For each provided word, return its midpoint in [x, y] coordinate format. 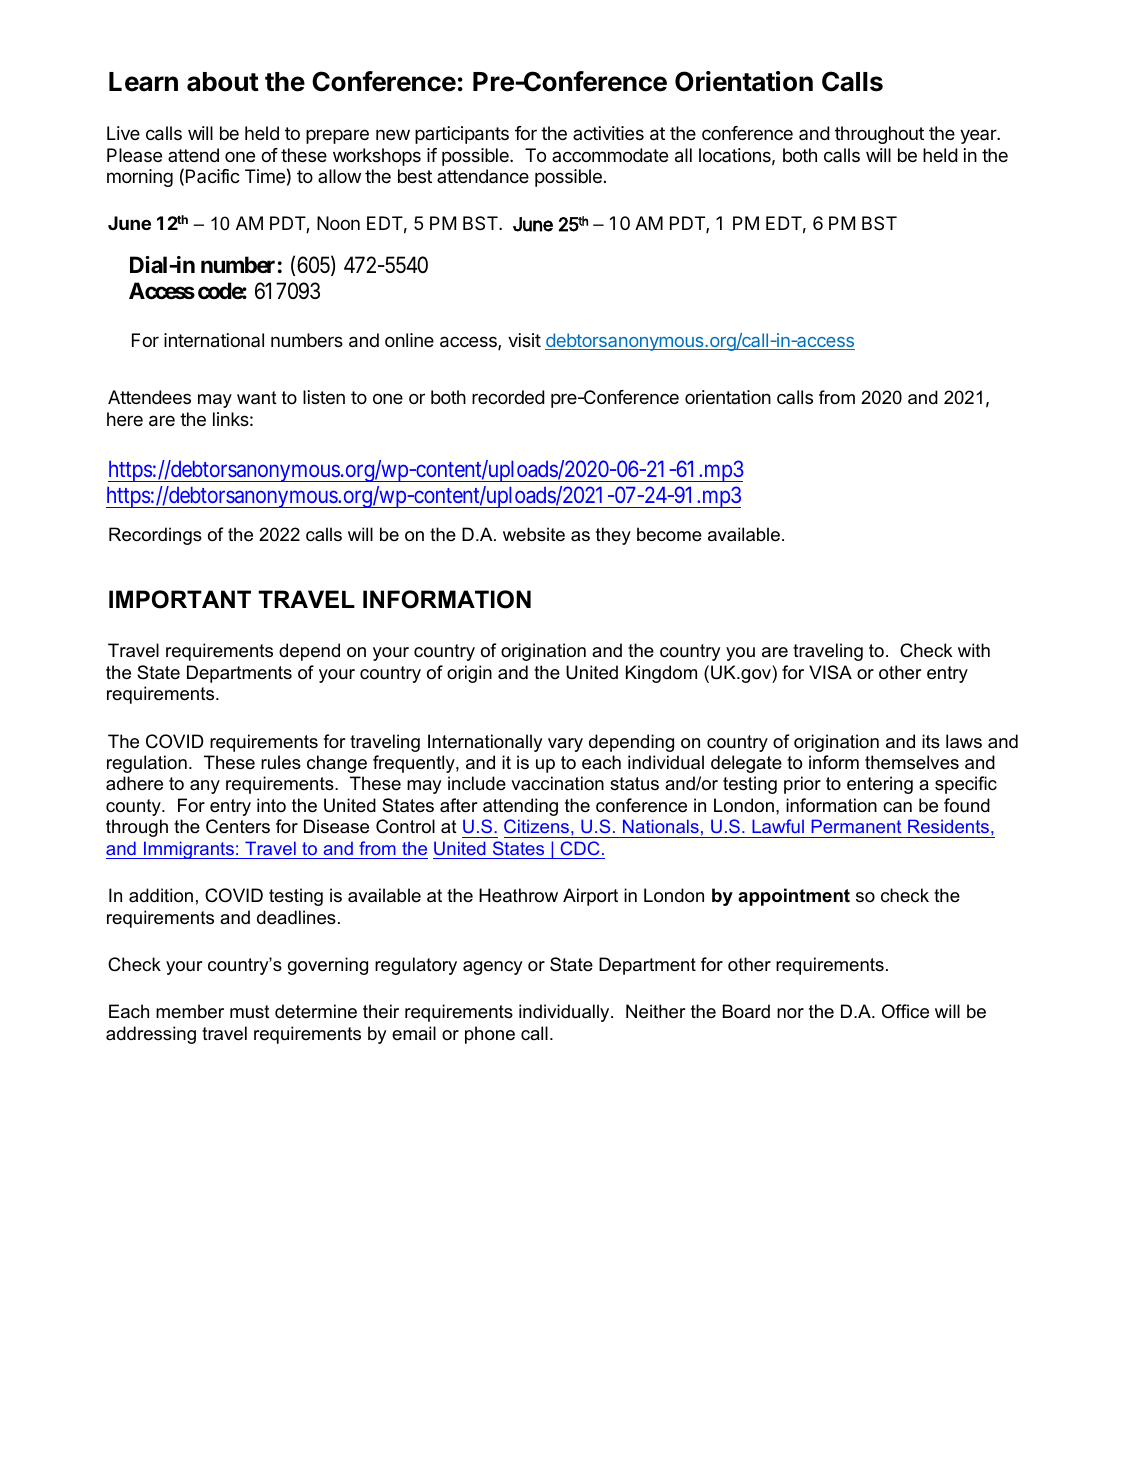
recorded [508, 397]
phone [490, 1035]
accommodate [610, 155]
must [250, 1011]
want [257, 398]
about [223, 82]
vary [565, 745]
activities [608, 133]
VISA [830, 672]
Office [905, 1011]
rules [281, 762]
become [669, 534]
